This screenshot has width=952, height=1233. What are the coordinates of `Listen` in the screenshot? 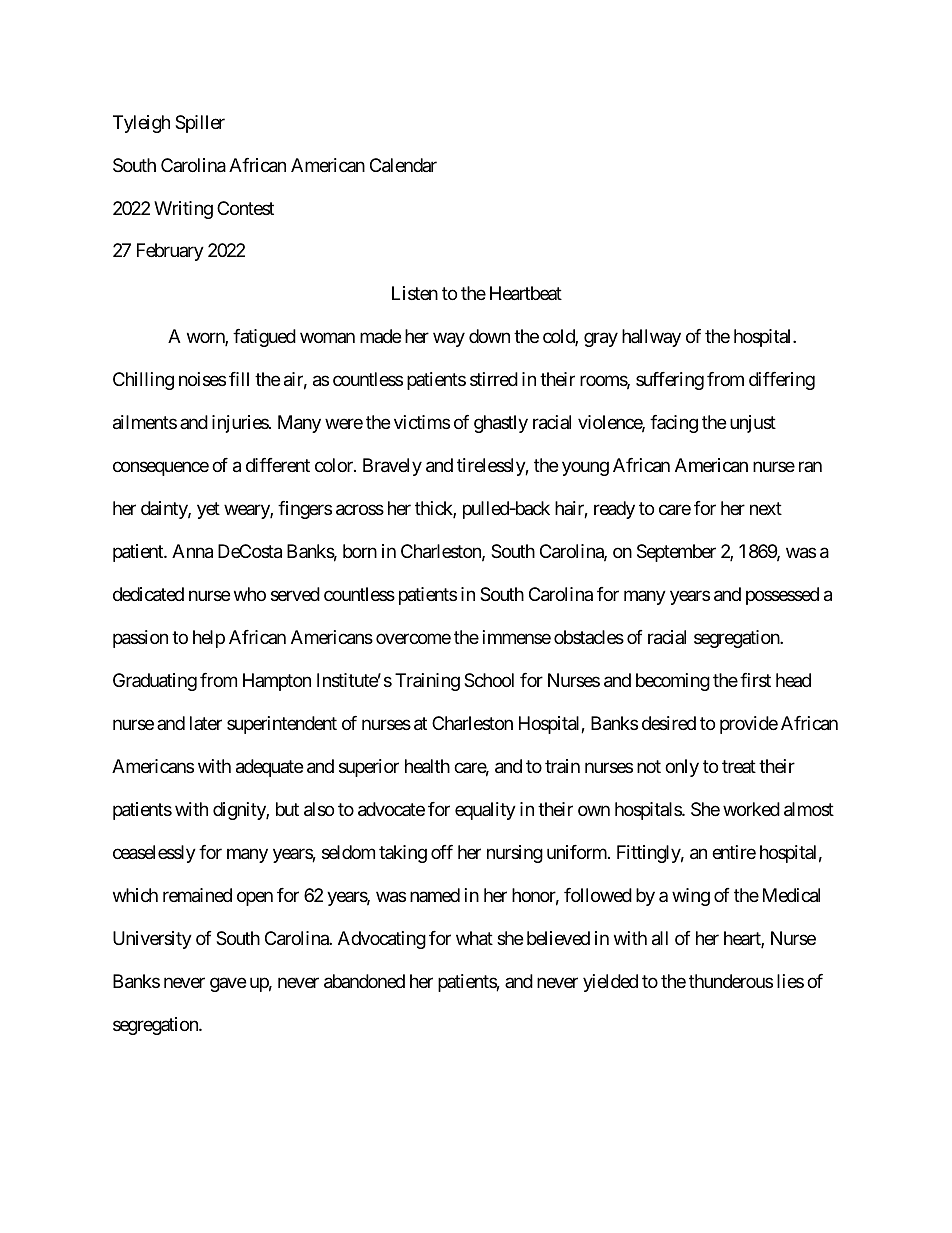 It's located at (415, 293).
